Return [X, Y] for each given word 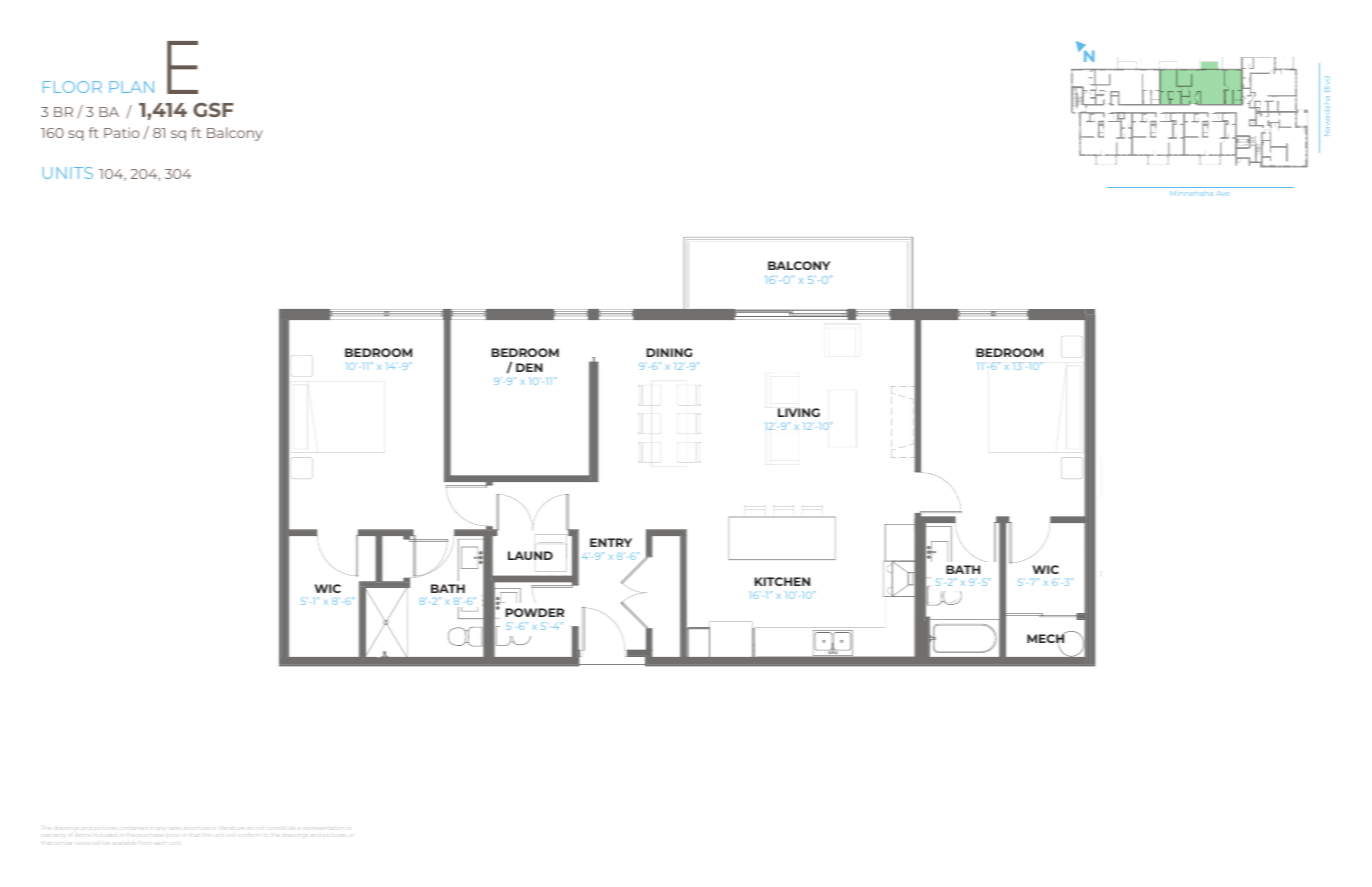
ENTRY [611, 542]
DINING [669, 352]
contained [132, 827]
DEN [529, 367]
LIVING [799, 412]
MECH [1047, 639]
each [159, 843]
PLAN [132, 87]
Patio [122, 132]
